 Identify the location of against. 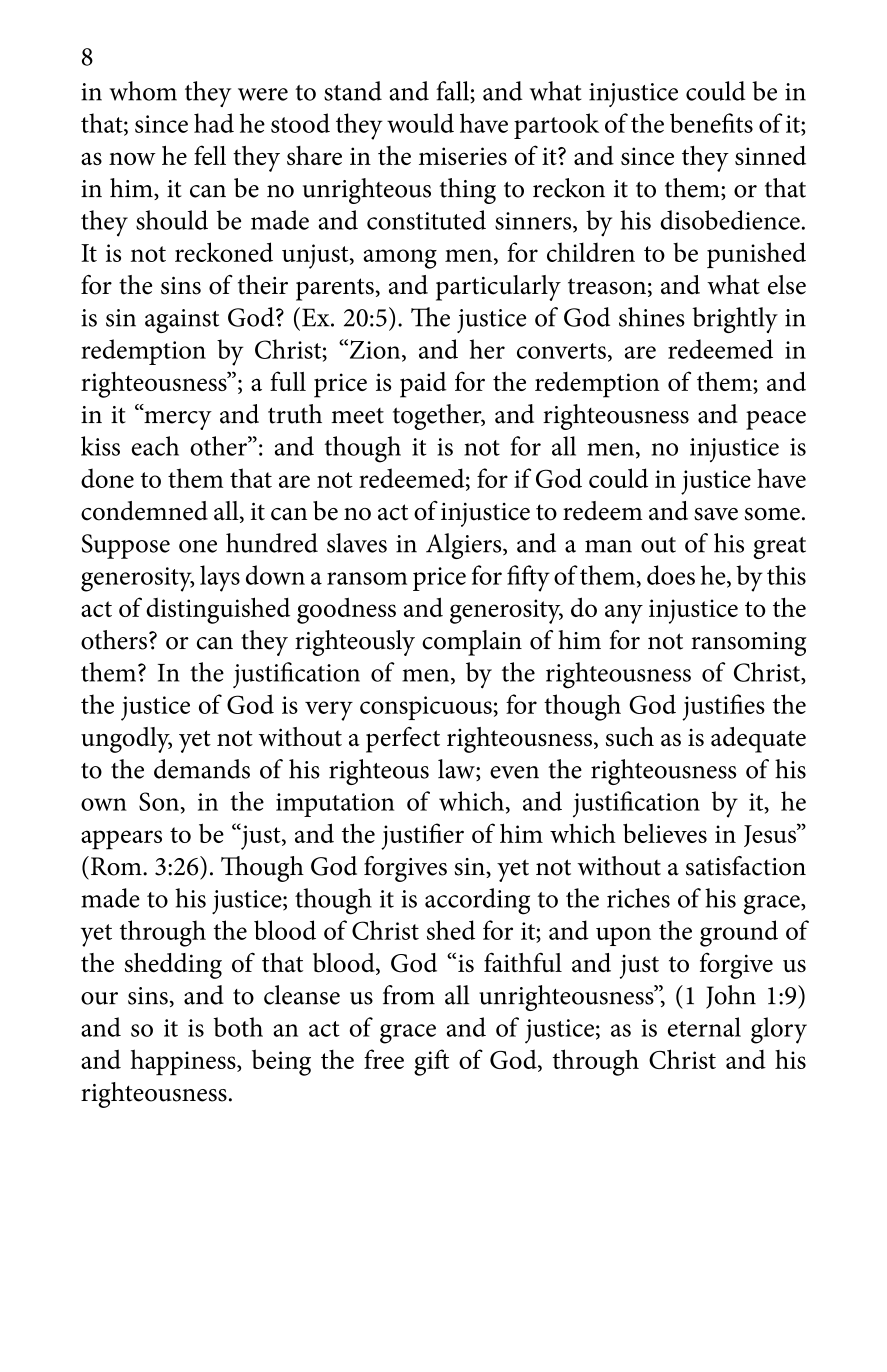
(182, 321).
